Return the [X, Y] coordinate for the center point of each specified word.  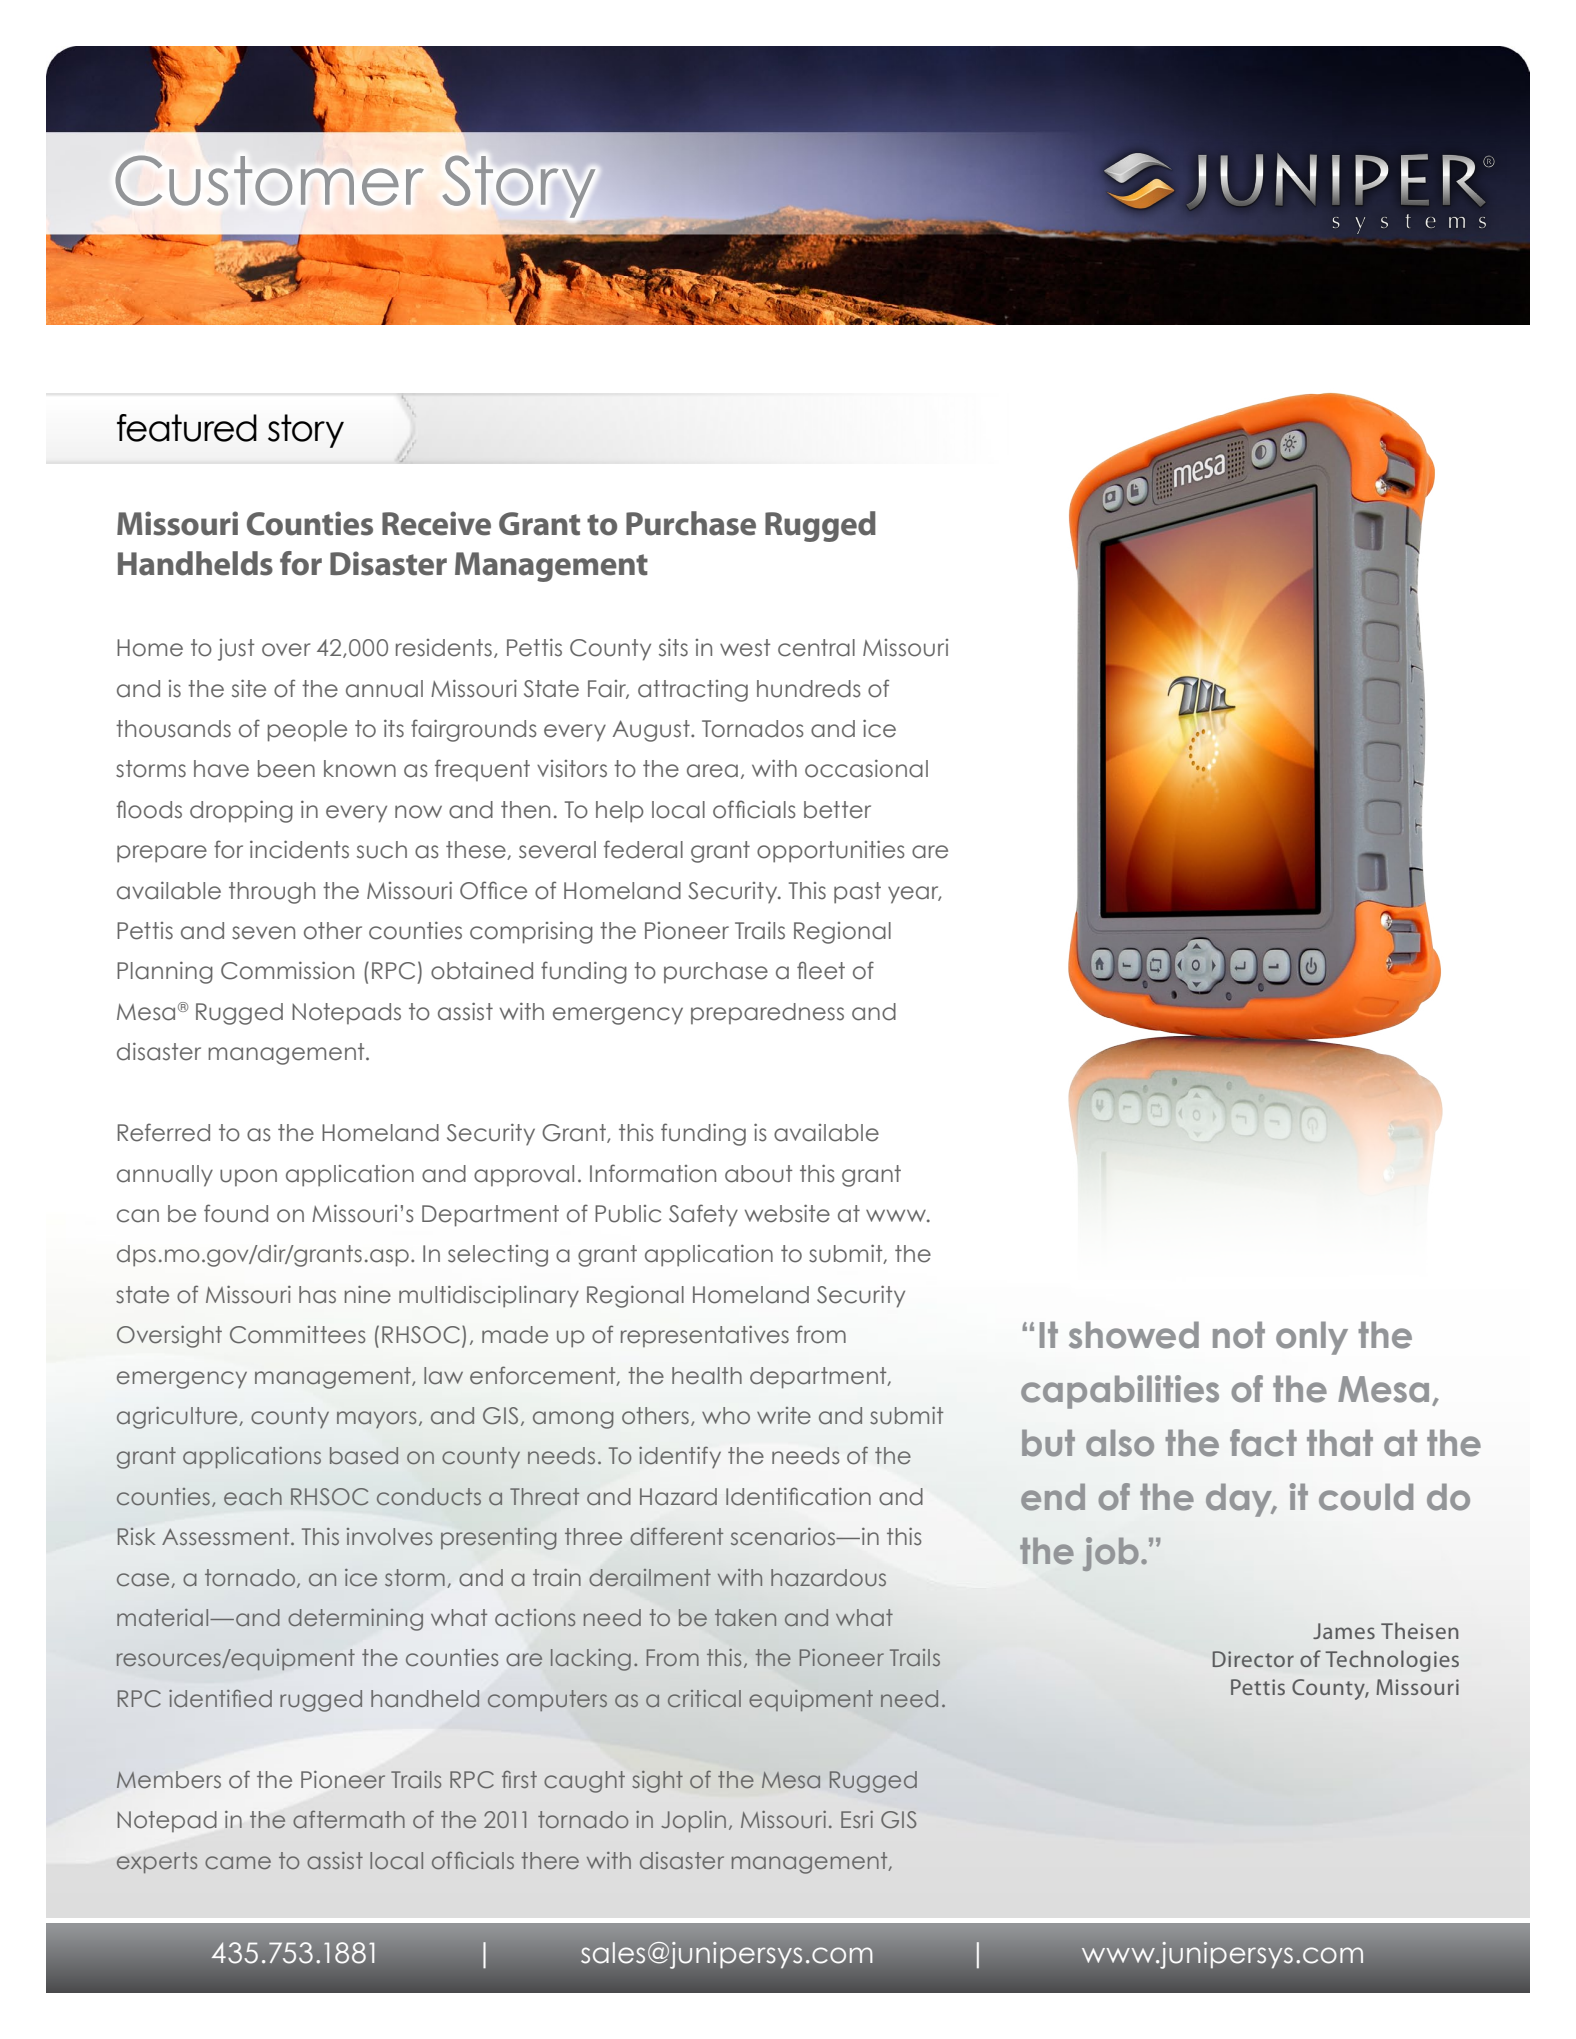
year [914, 895]
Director [1253, 1659]
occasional [866, 769]
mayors [376, 1419]
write [784, 1416]
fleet [821, 970]
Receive [436, 523]
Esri [857, 1819]
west [745, 648]
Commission [287, 971]
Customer [270, 181]
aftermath [349, 1819]
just [236, 650]
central [816, 648]
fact [1263, 1443]
